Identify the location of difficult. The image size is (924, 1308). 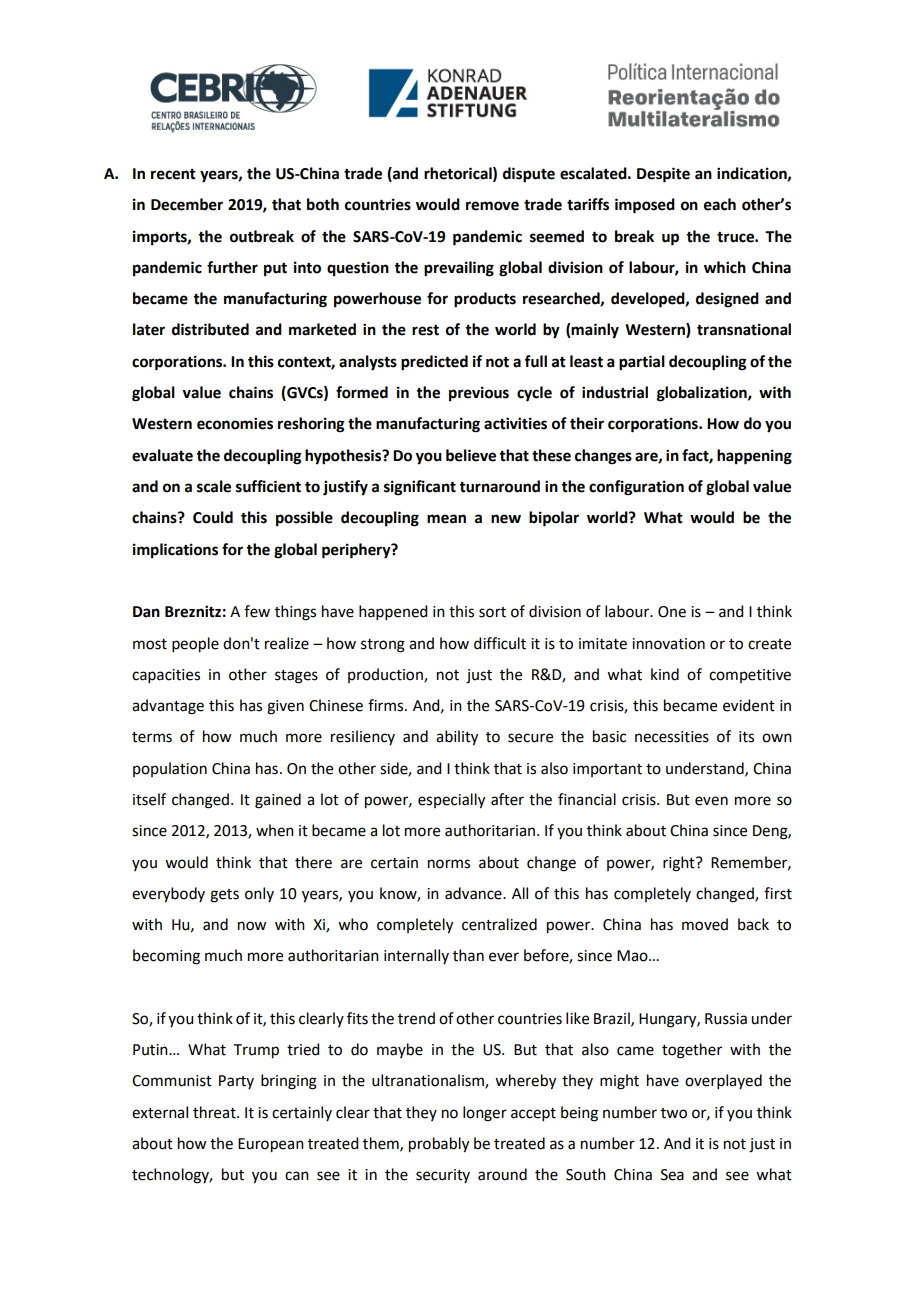
(500, 643).
